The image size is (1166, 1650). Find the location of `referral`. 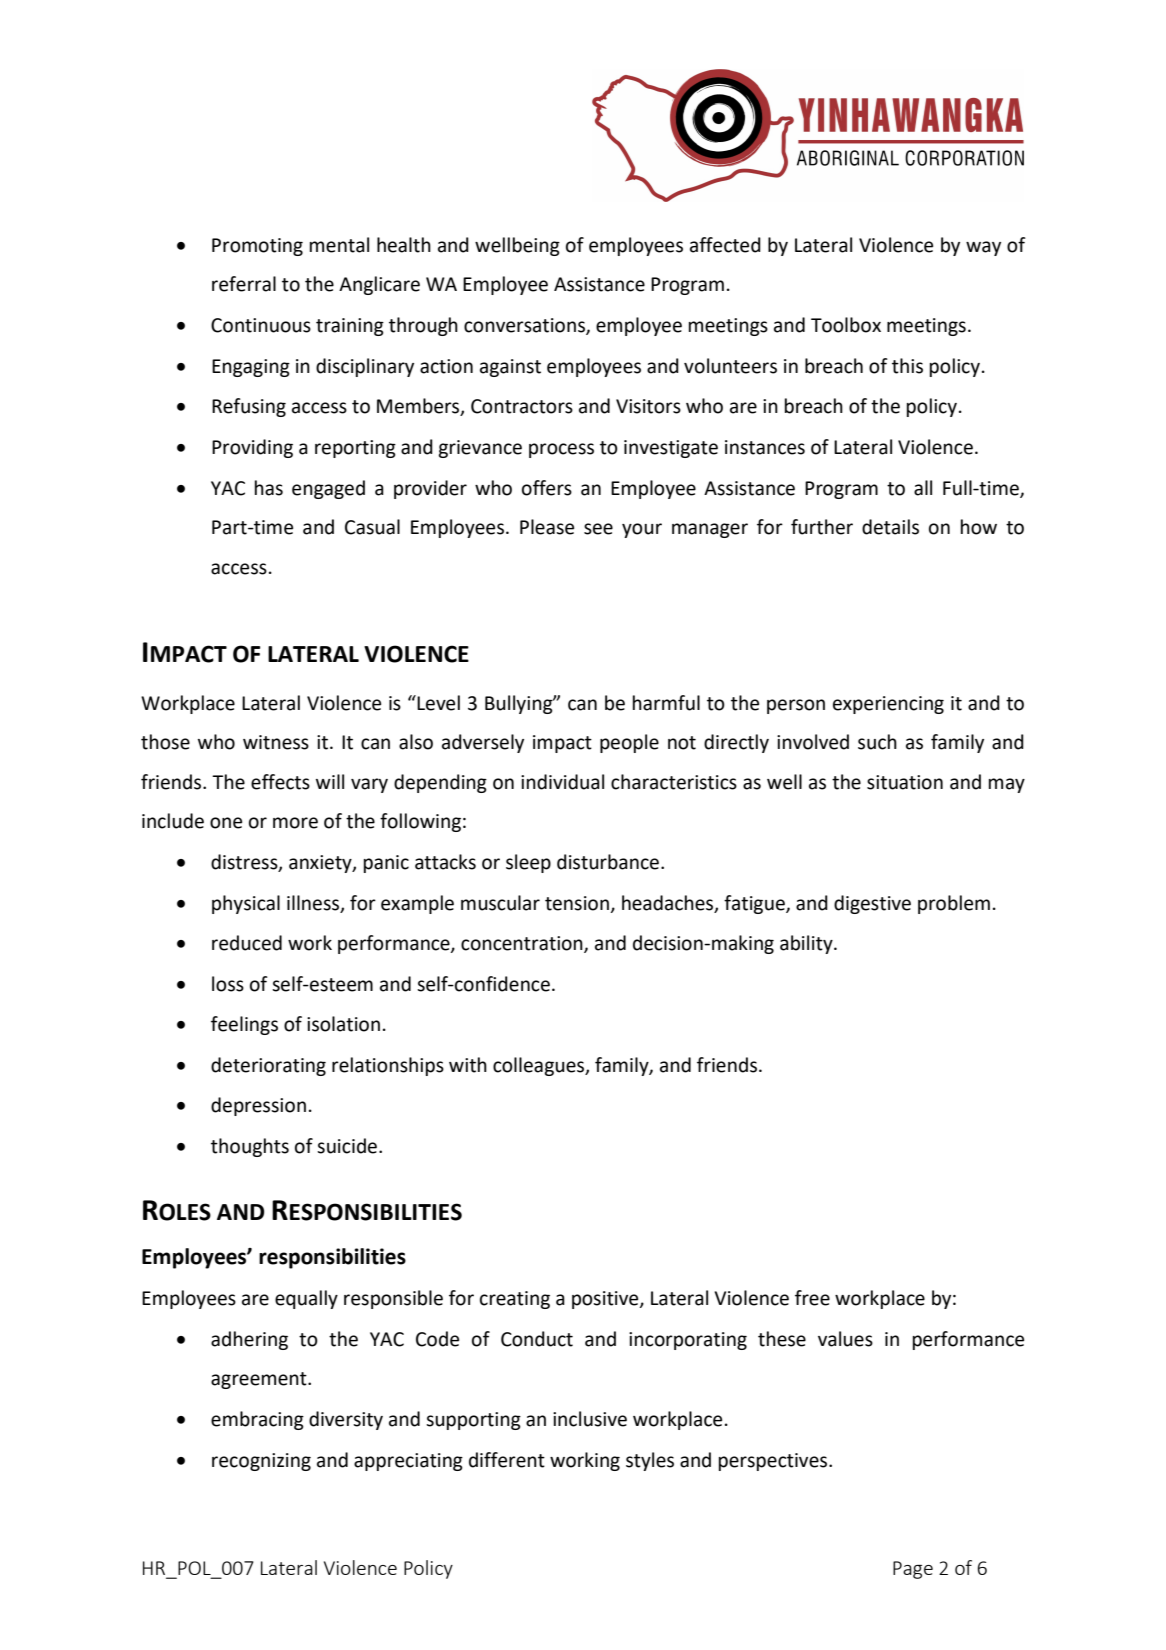

referral is located at coordinates (244, 284).
